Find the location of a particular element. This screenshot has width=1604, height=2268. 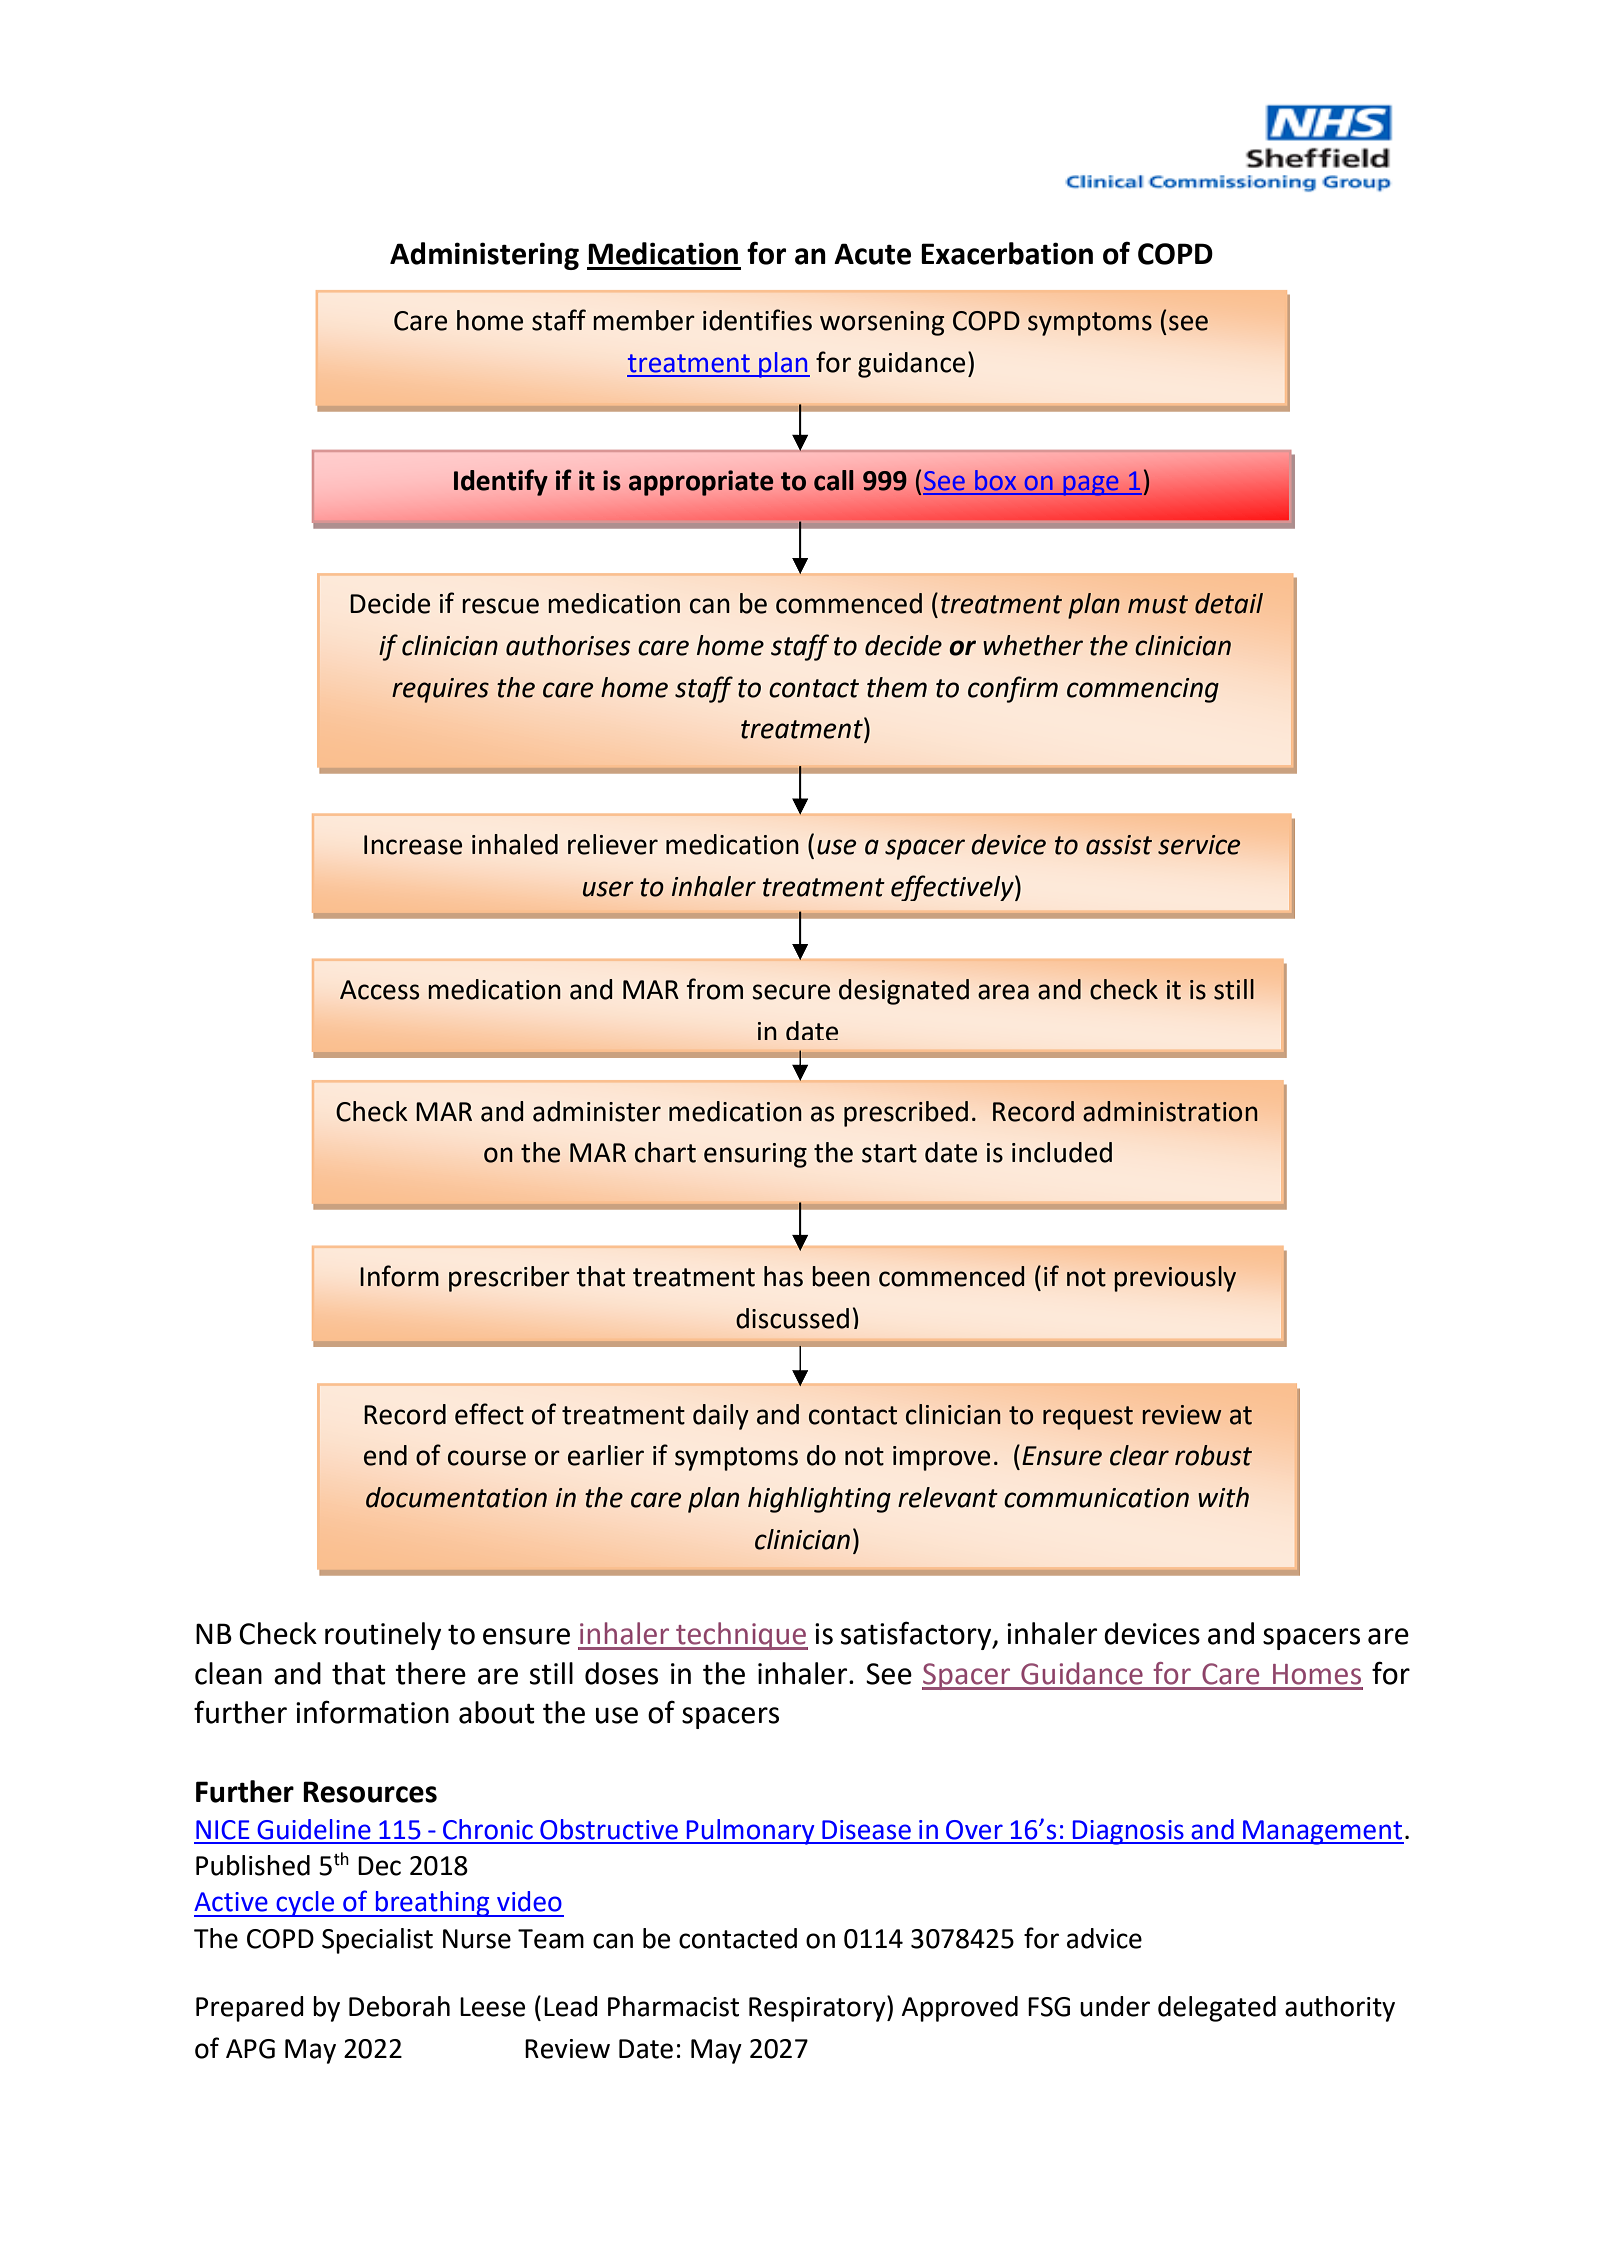

identifies is located at coordinates (757, 320).
